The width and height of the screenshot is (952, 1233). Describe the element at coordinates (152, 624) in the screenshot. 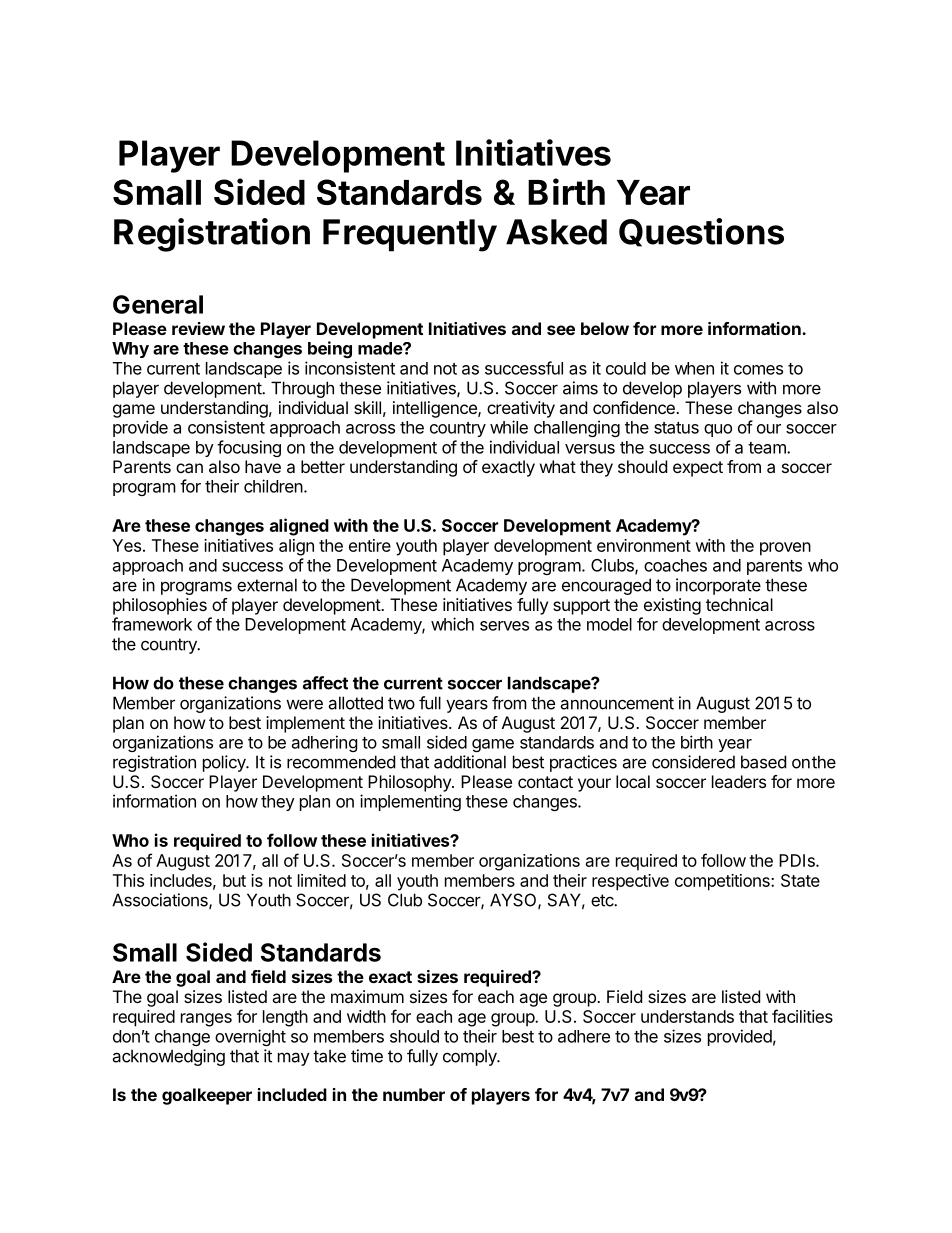

I see `framework` at that location.
